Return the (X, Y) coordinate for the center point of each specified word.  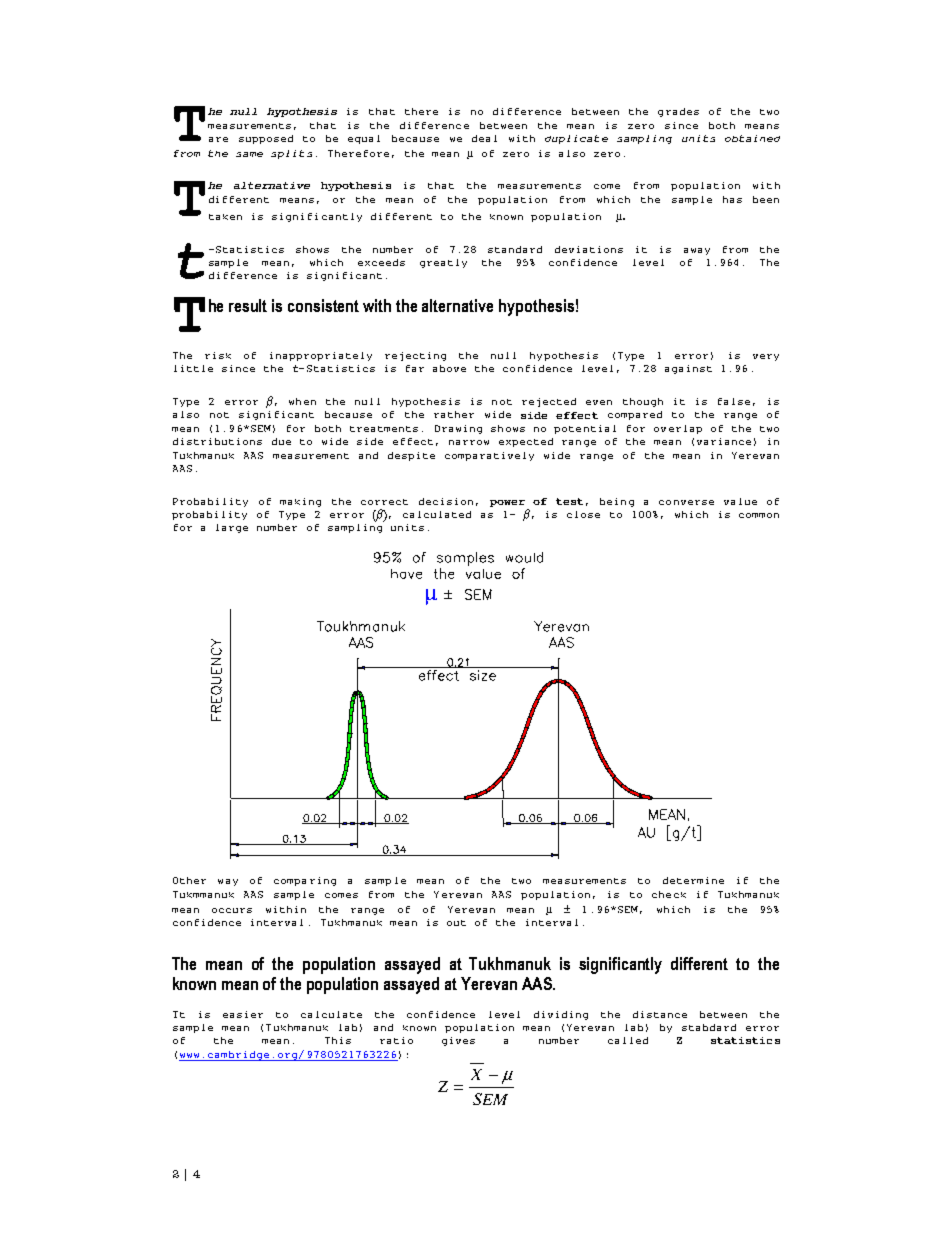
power (507, 503)
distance (660, 1014)
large (232, 528)
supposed (266, 139)
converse (686, 502)
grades (678, 112)
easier (243, 1014)
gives (458, 1041)
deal (484, 138)
